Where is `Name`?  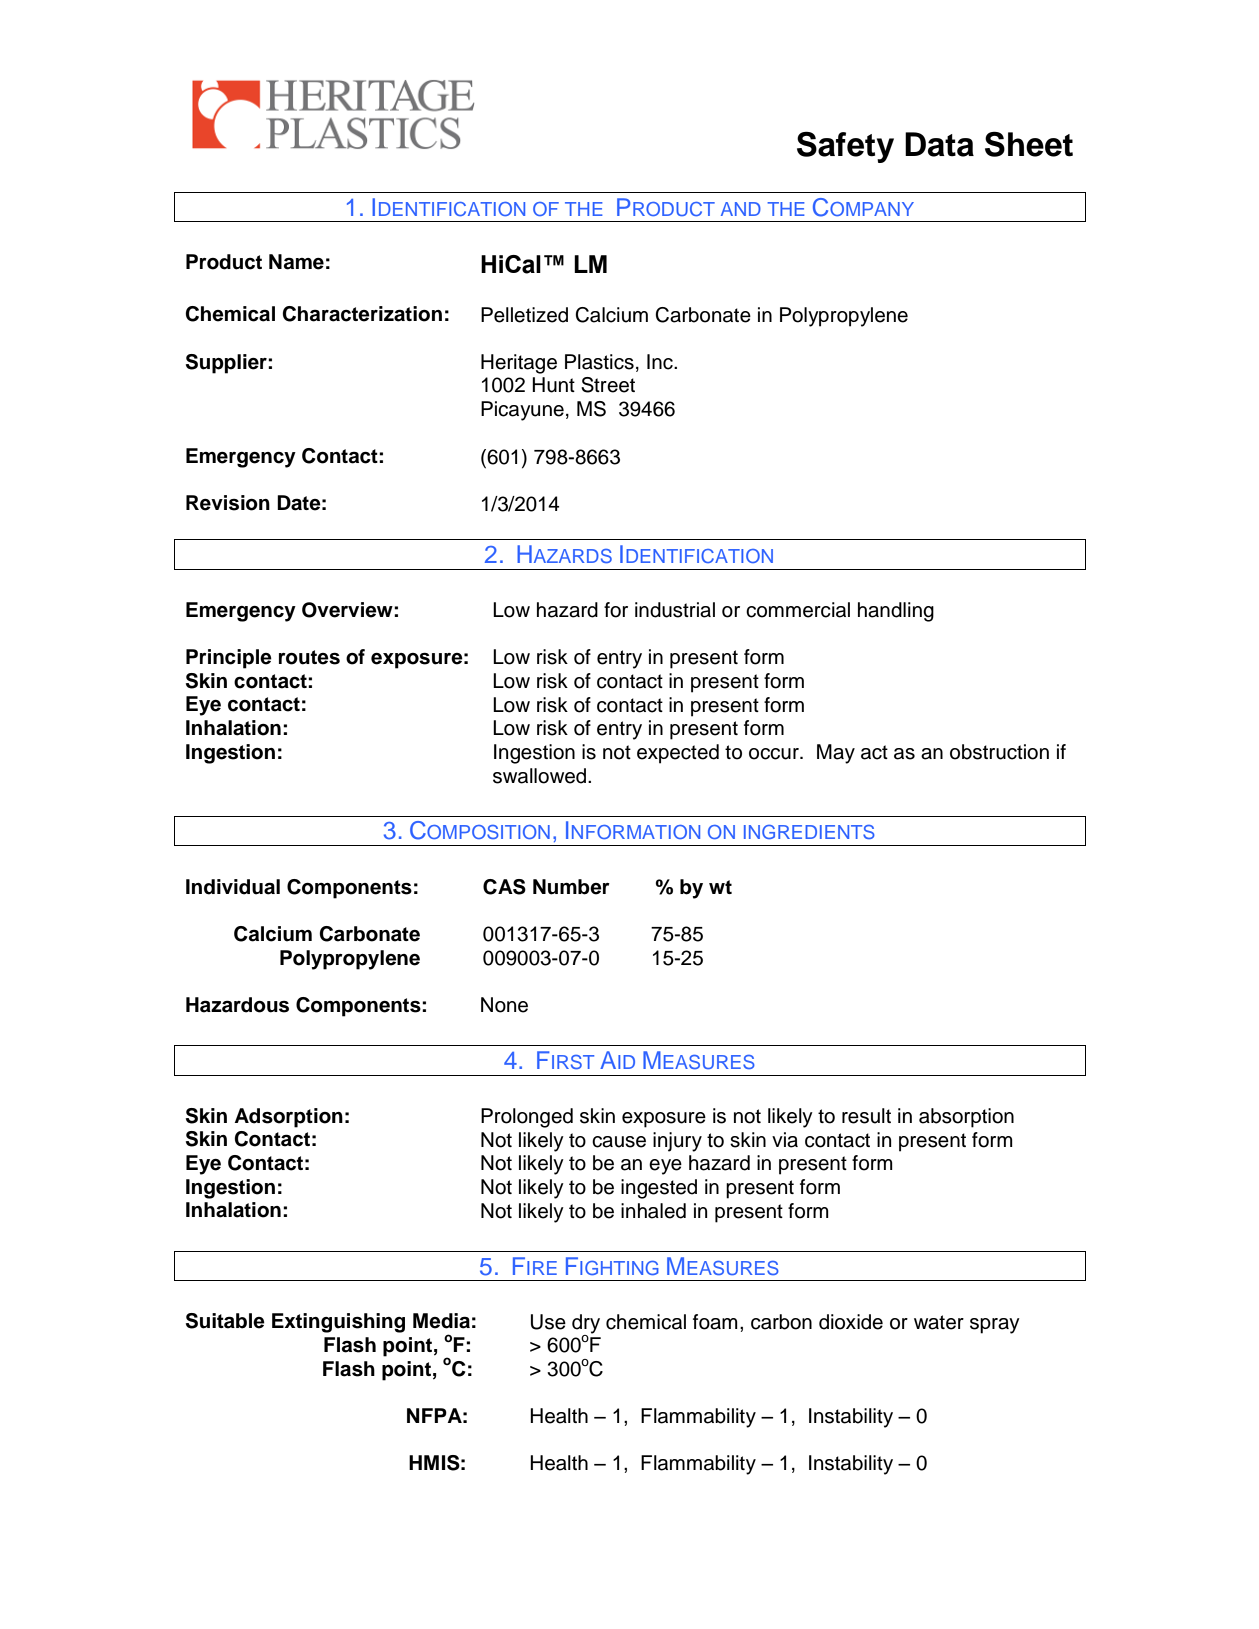 Name is located at coordinates (296, 262).
